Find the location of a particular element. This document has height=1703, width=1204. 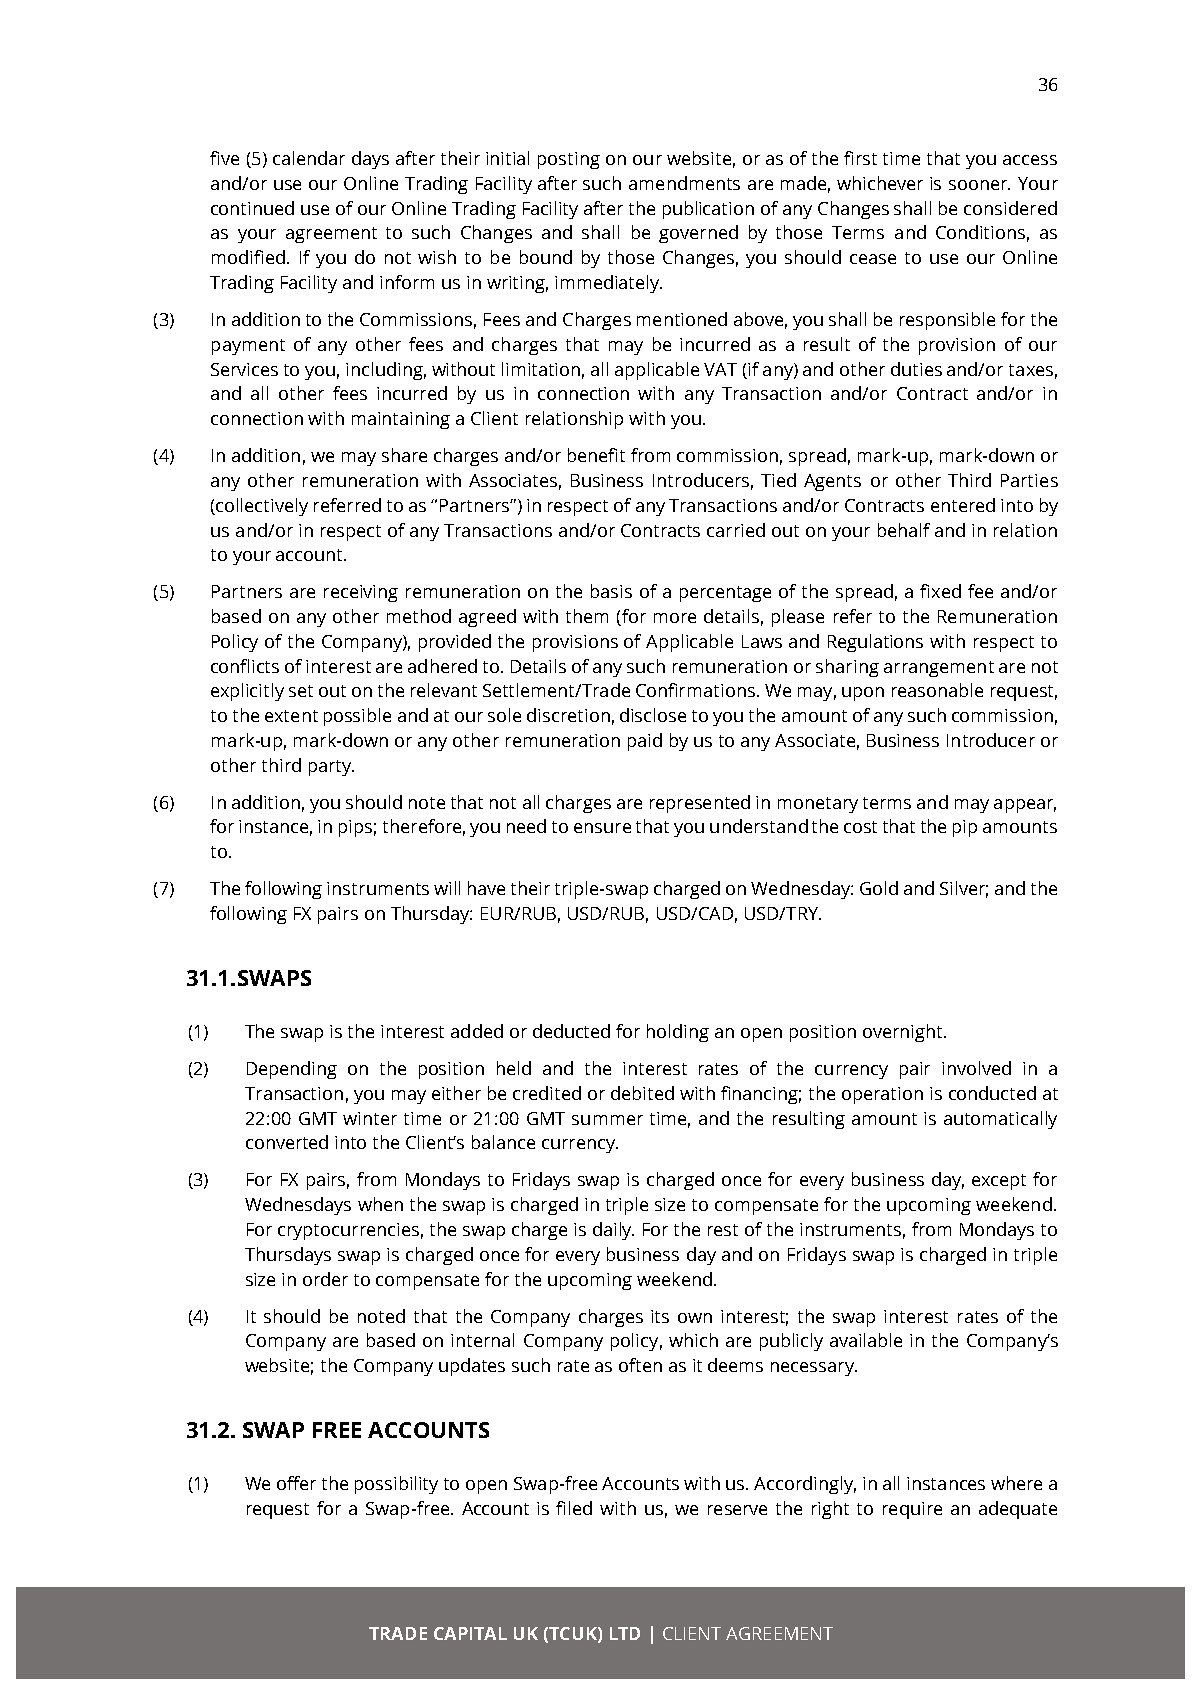

operation is located at coordinates (882, 1095).
